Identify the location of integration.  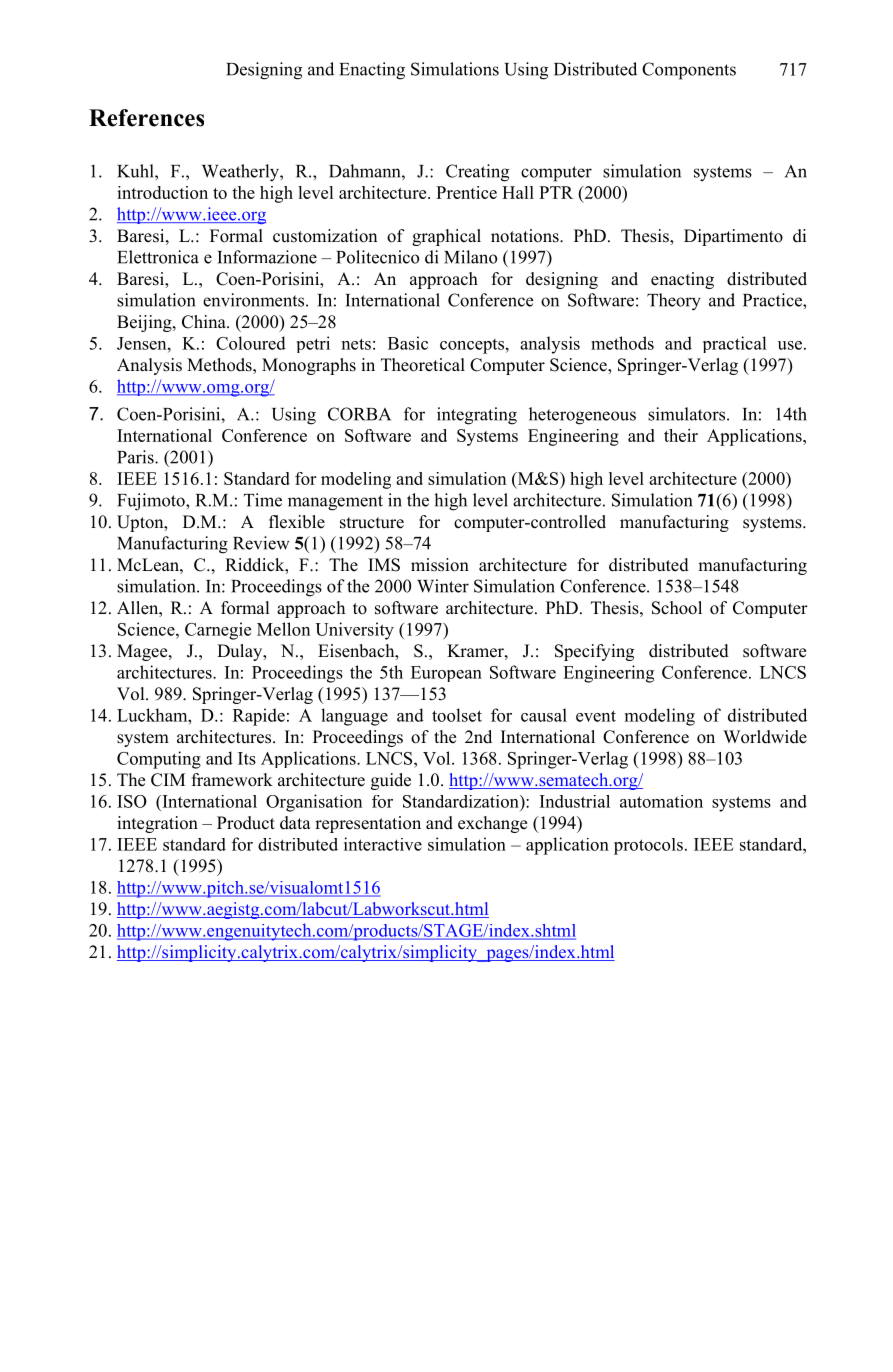
(157, 824).
